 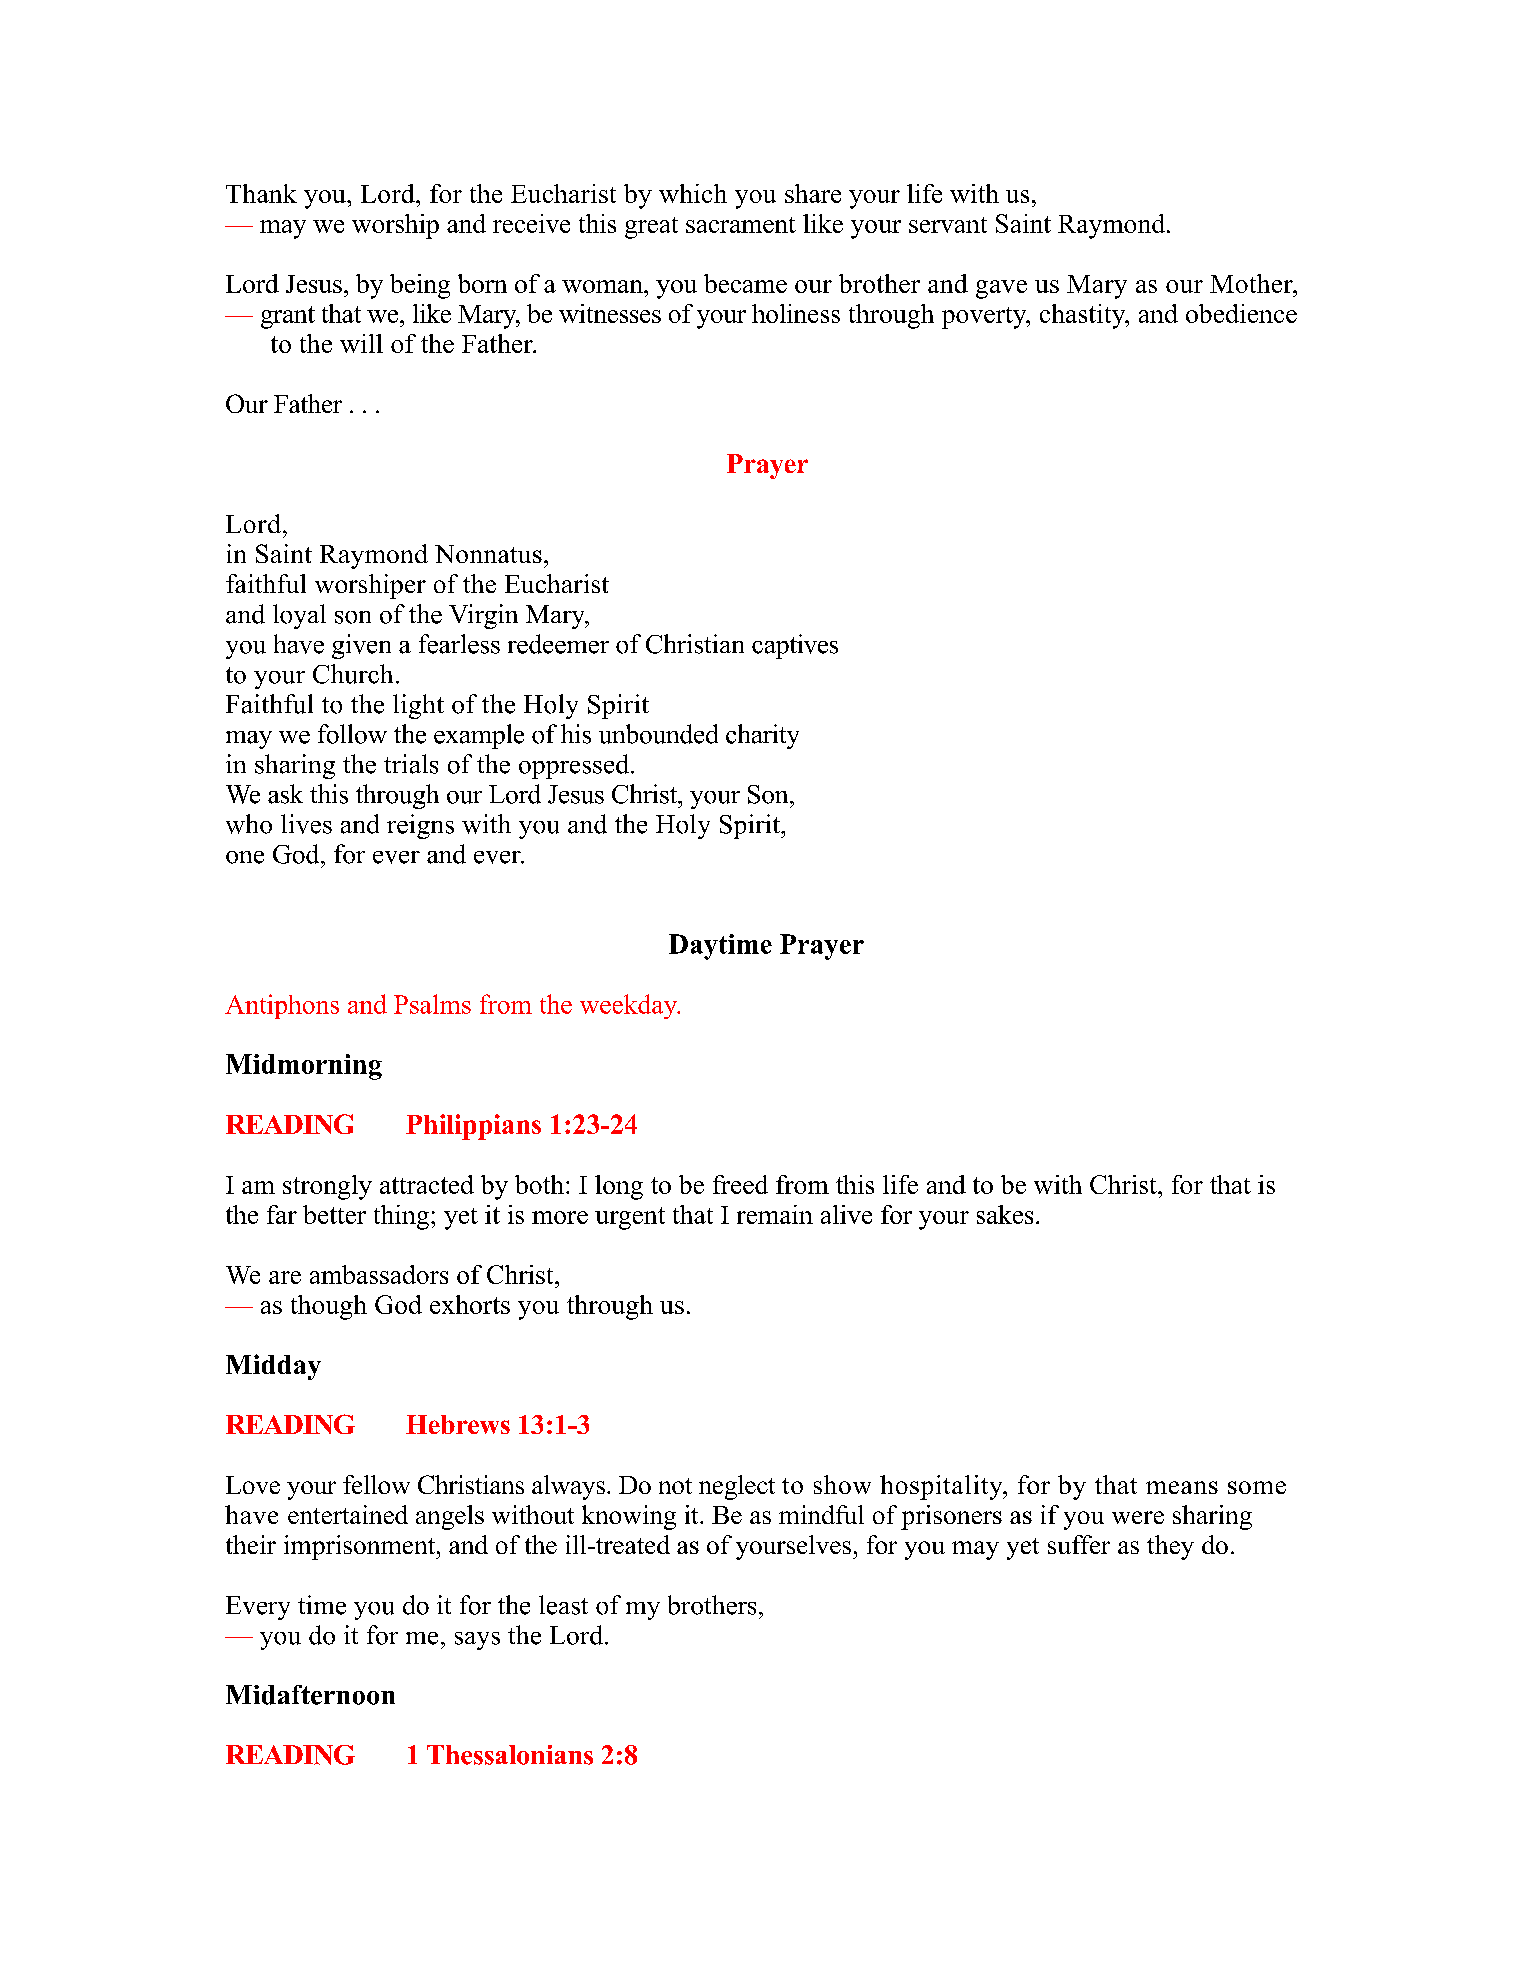 What do you see at coordinates (1182, 1487) in the image?
I see `means` at bounding box center [1182, 1487].
